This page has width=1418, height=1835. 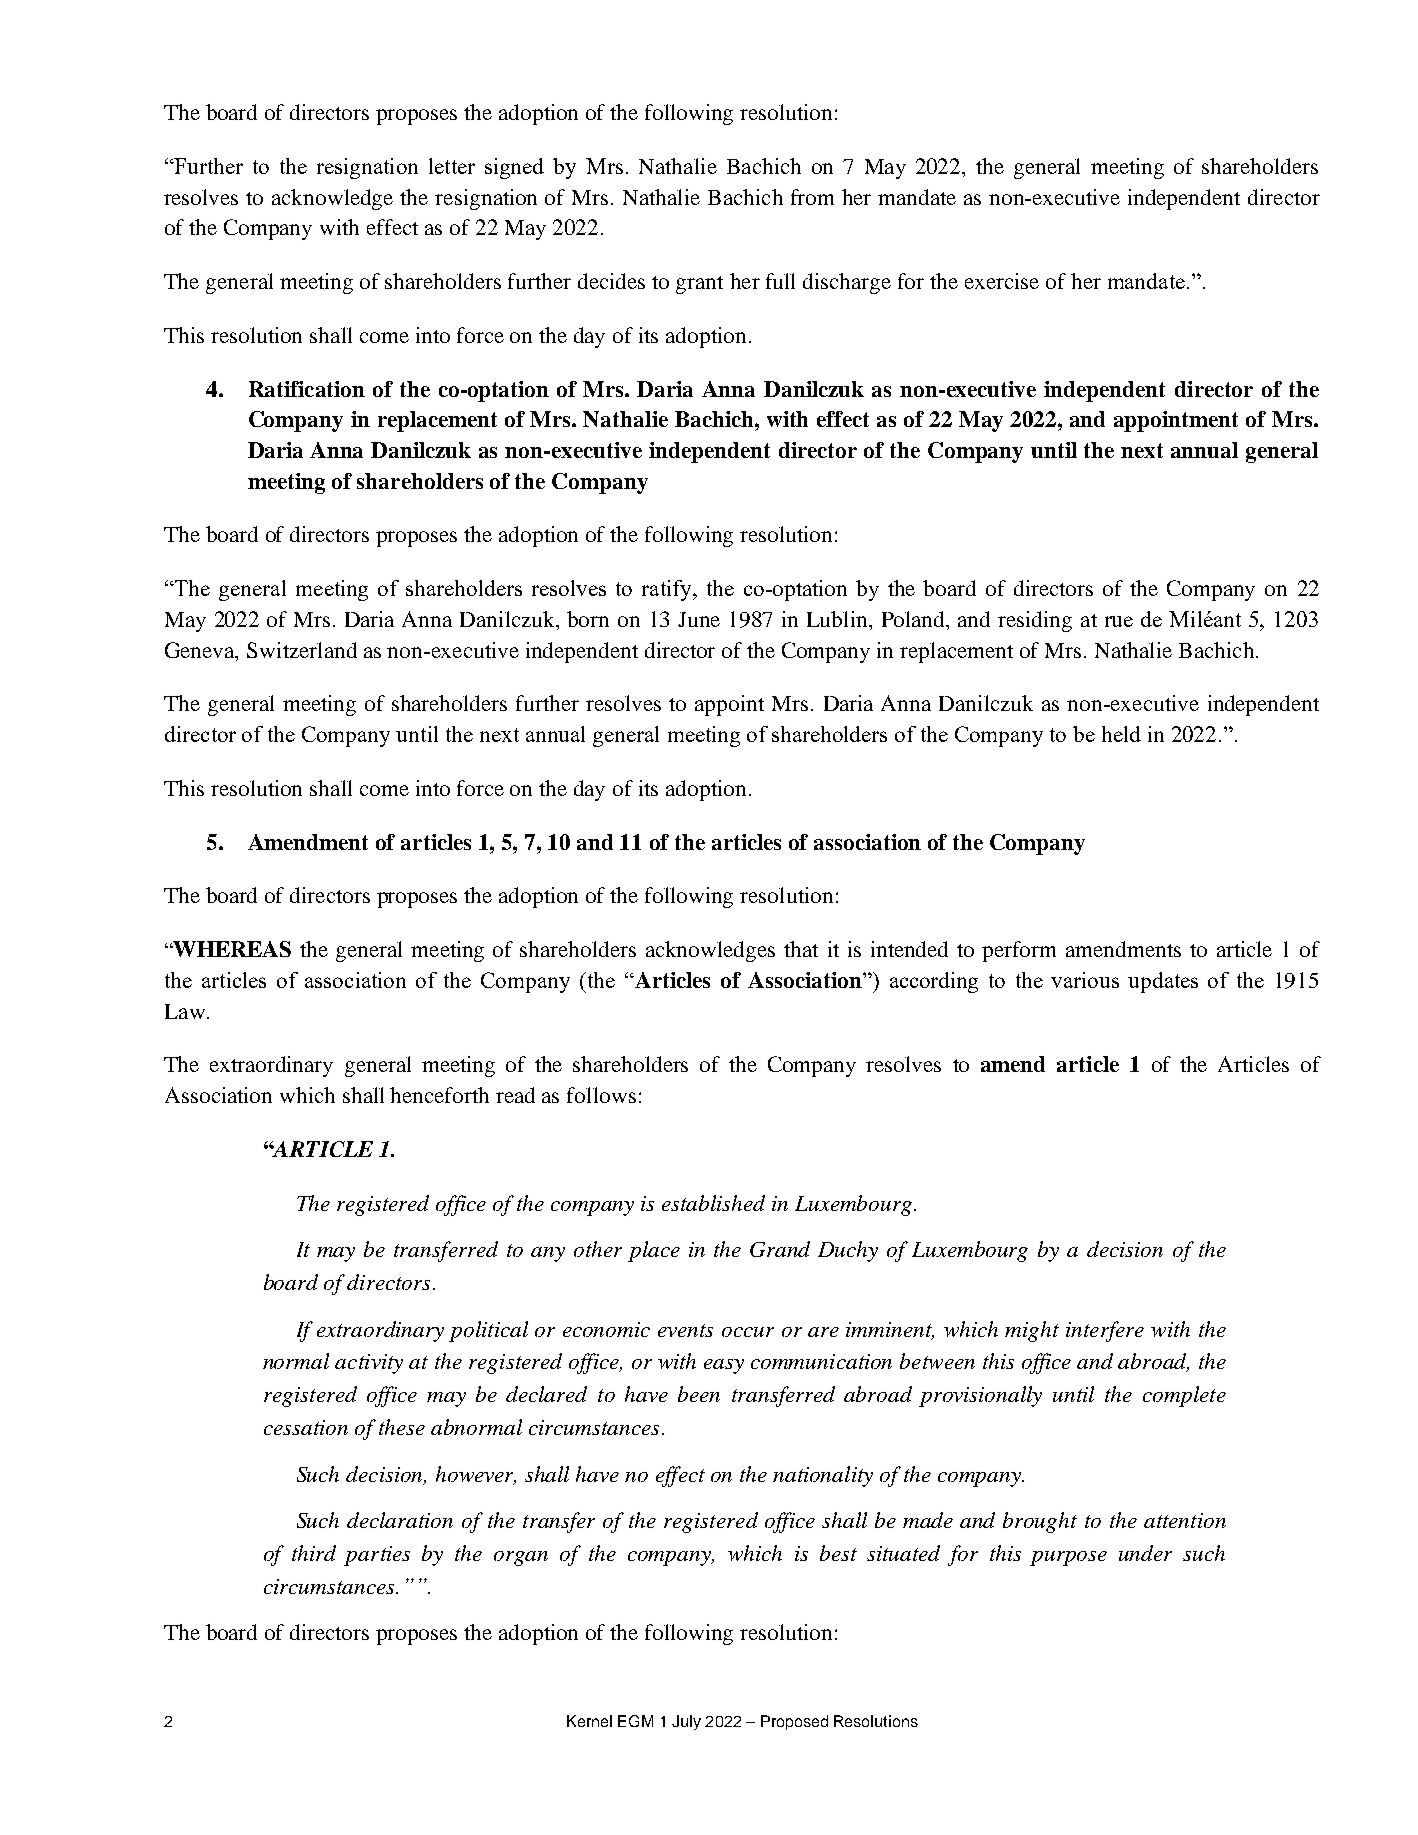 I want to click on Switzerland, so click(x=302, y=650).
